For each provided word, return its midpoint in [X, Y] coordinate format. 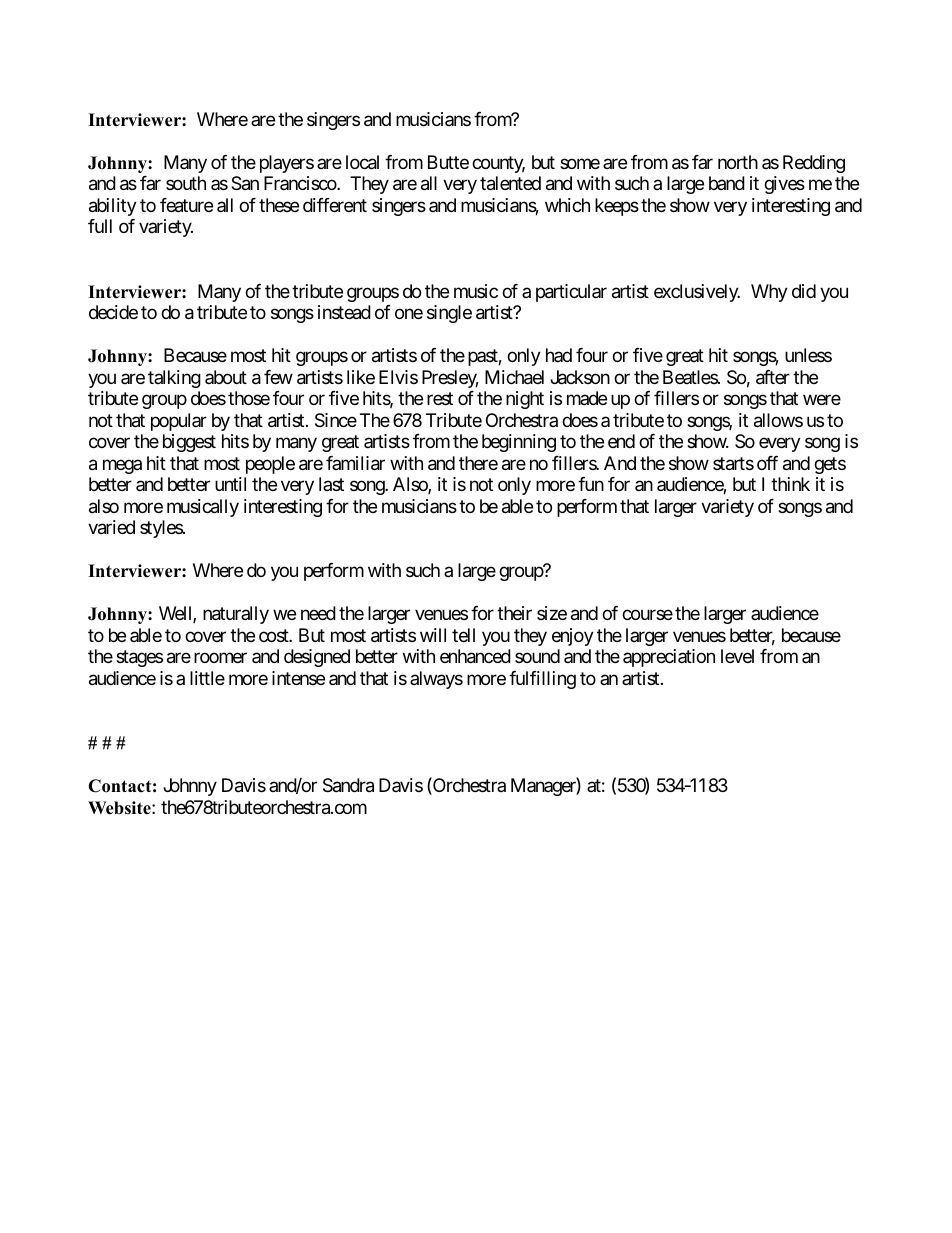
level [737, 656]
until [230, 484]
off [767, 463]
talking [174, 379]
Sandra [348, 785]
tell [463, 635]
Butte [448, 162]
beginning [519, 443]
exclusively [697, 293]
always [436, 680]
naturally [236, 615]
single [449, 314]
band [727, 183]
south [186, 183]
